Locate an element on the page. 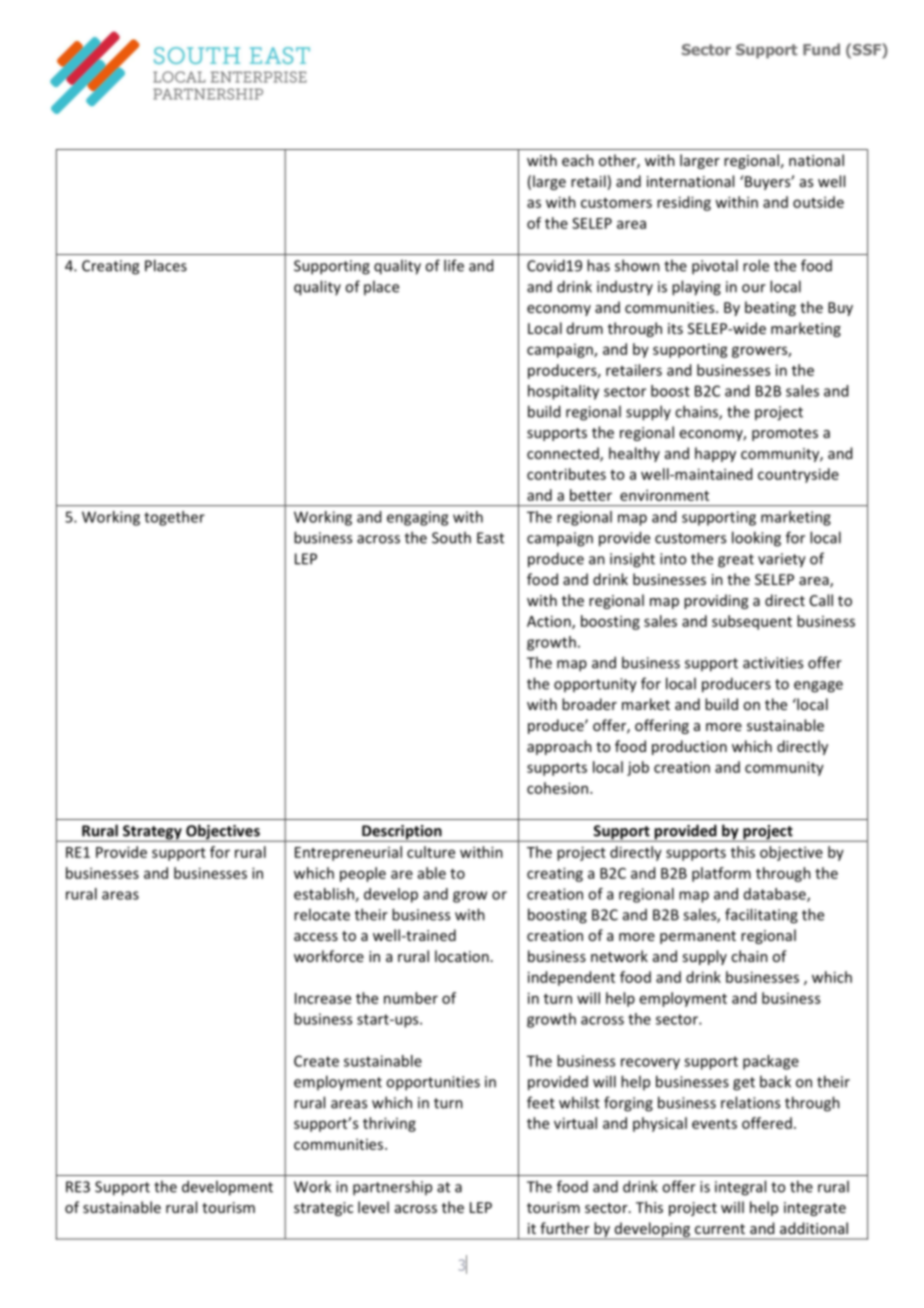  life is located at coordinates (454, 265).
